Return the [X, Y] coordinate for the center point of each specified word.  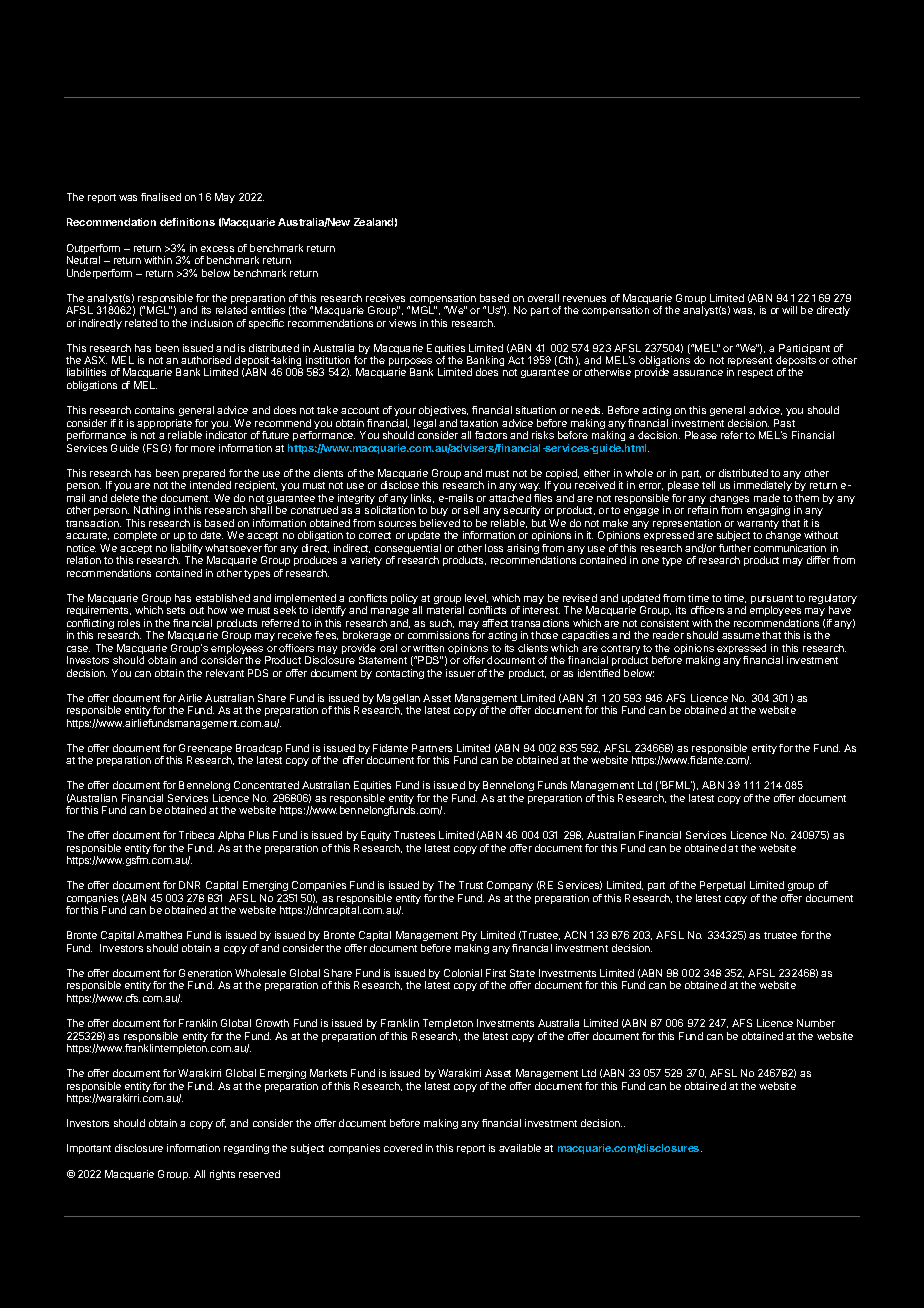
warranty [758, 526]
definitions [187, 222]
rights [222, 1175]
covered [403, 1148]
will [789, 310]
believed [440, 523]
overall [543, 298]
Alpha [231, 836]
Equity [376, 836]
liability [187, 550]
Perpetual [722, 886]
